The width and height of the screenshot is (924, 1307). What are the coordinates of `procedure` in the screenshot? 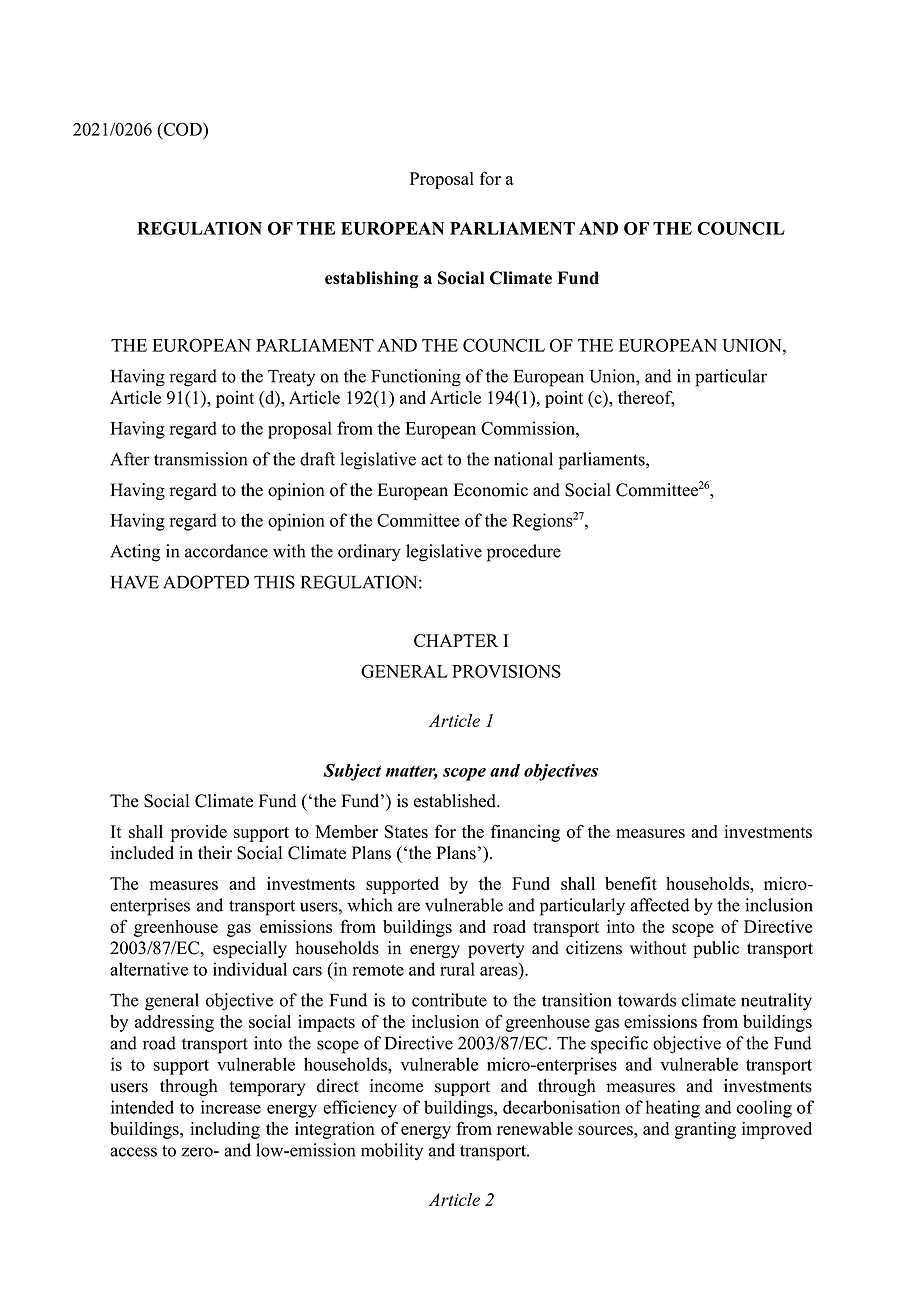 It's located at (524, 553).
